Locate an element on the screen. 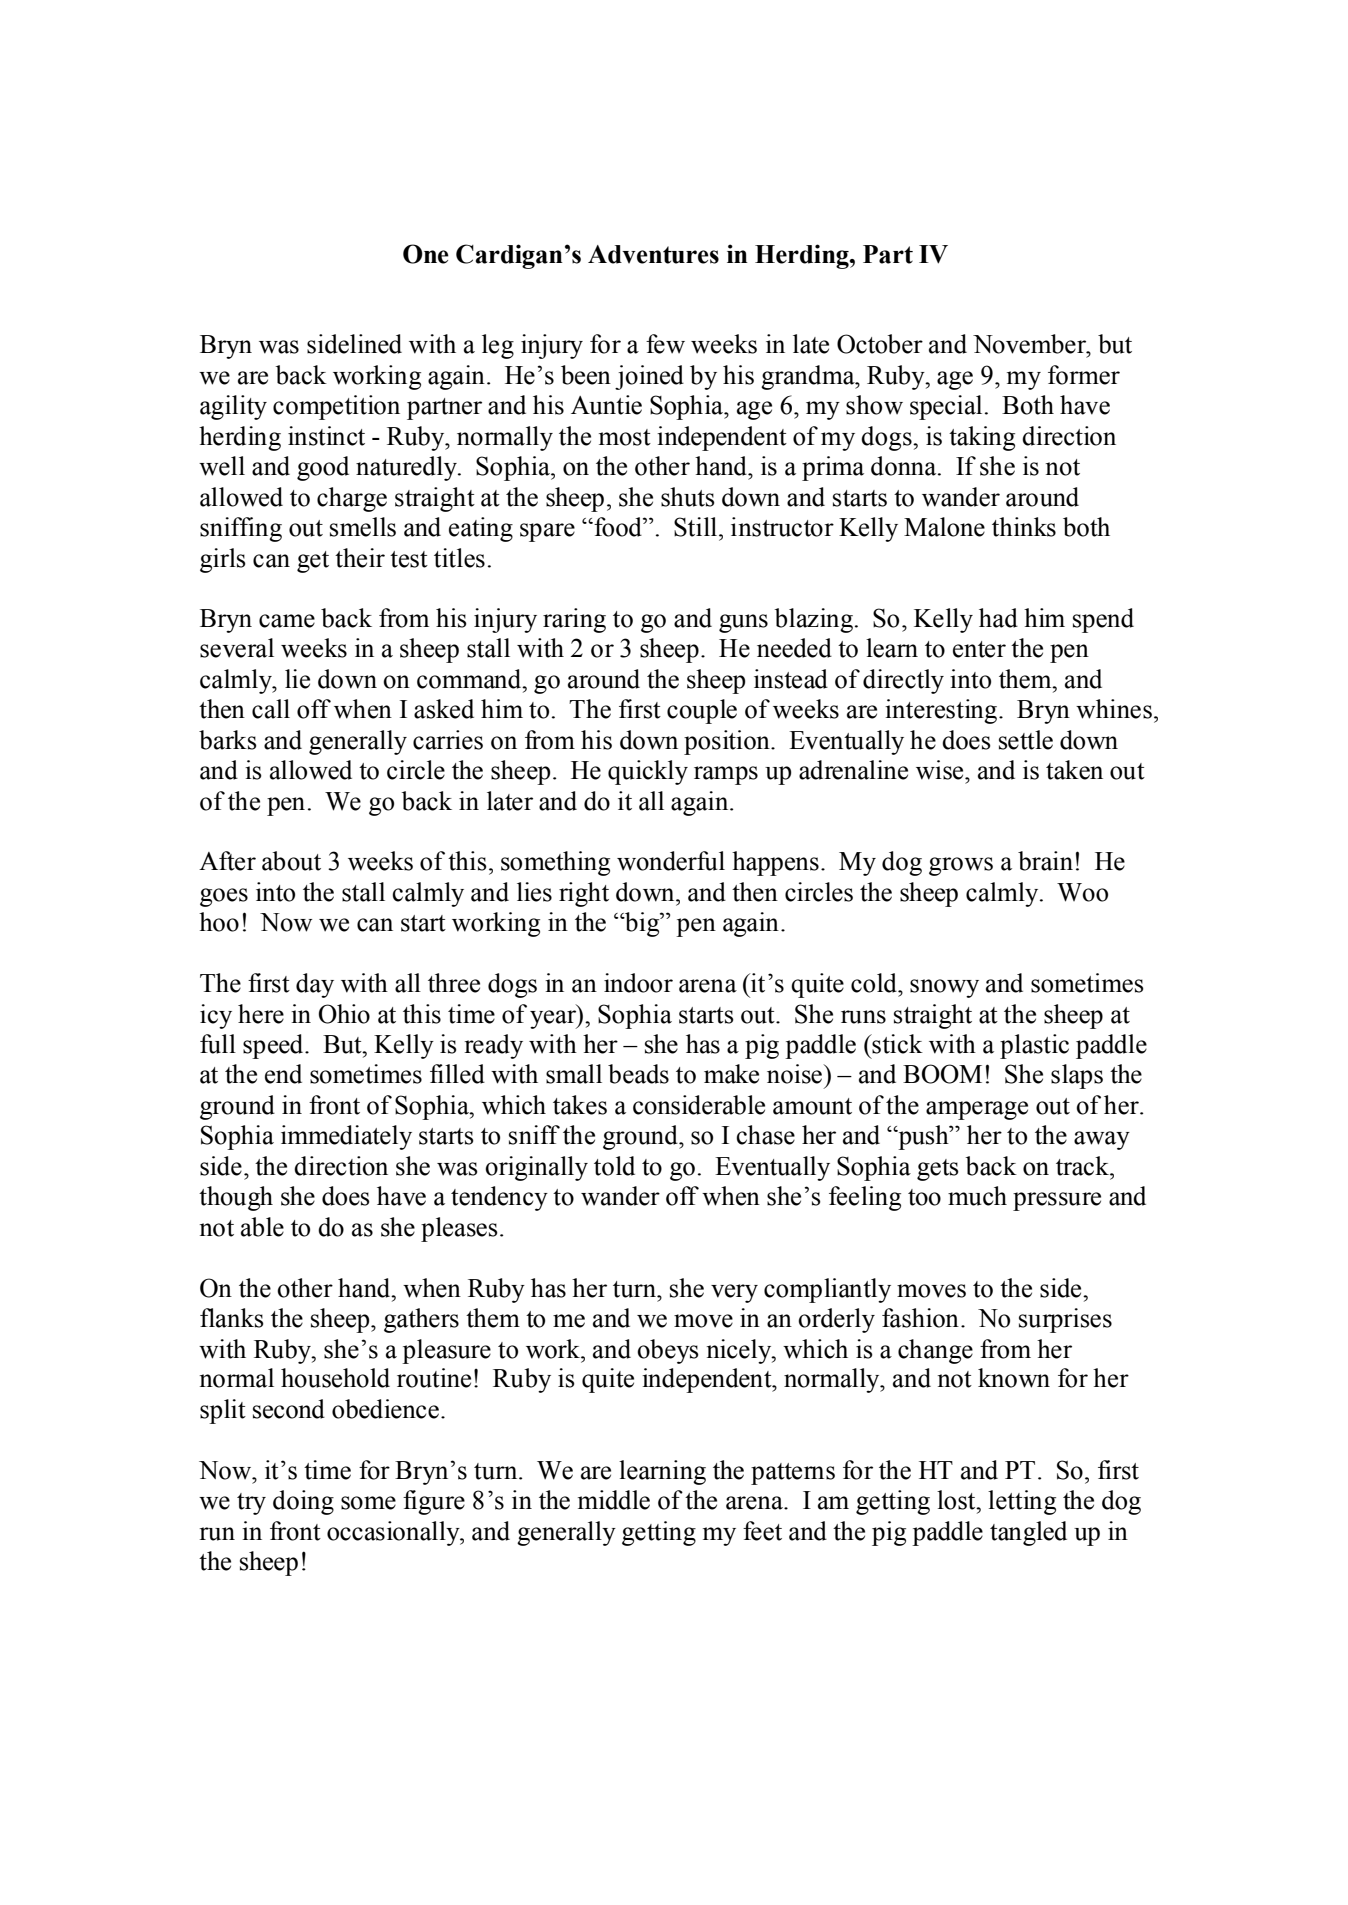 Image resolution: width=1348 pixels, height=1905 pixels. former is located at coordinates (1084, 375).
